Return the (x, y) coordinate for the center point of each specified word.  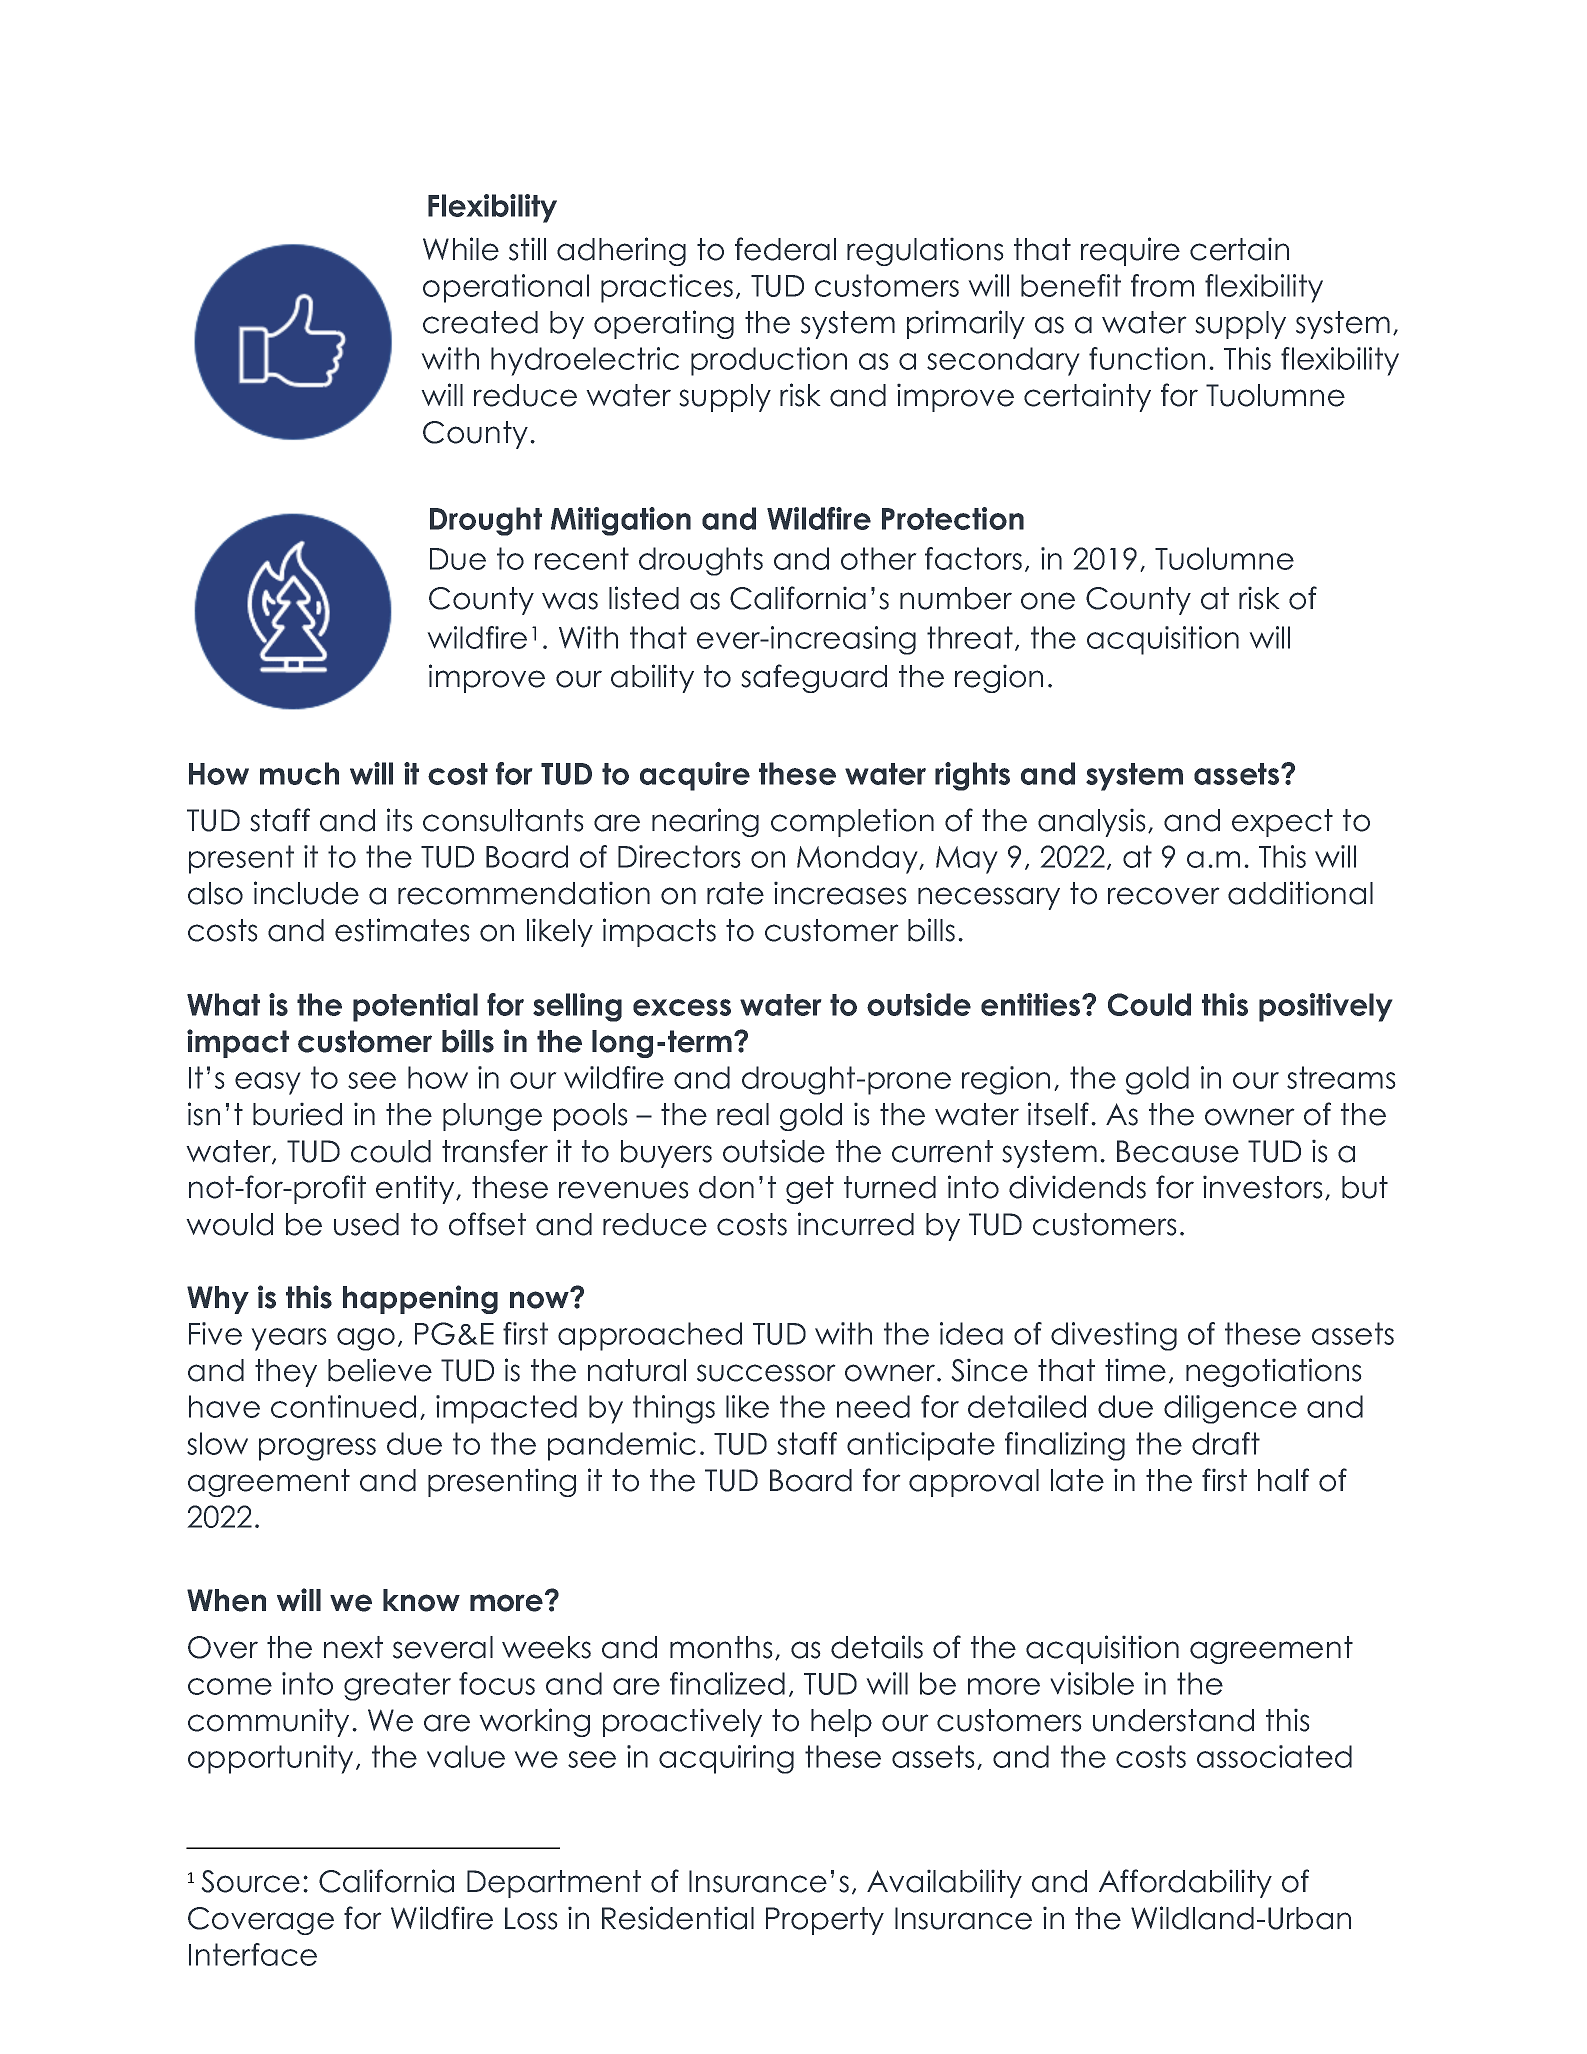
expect (1282, 823)
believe (380, 1370)
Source (250, 1881)
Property (825, 1921)
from (1162, 285)
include (306, 893)
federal (785, 249)
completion (852, 822)
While (461, 249)
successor (766, 1373)
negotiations (1274, 1372)
